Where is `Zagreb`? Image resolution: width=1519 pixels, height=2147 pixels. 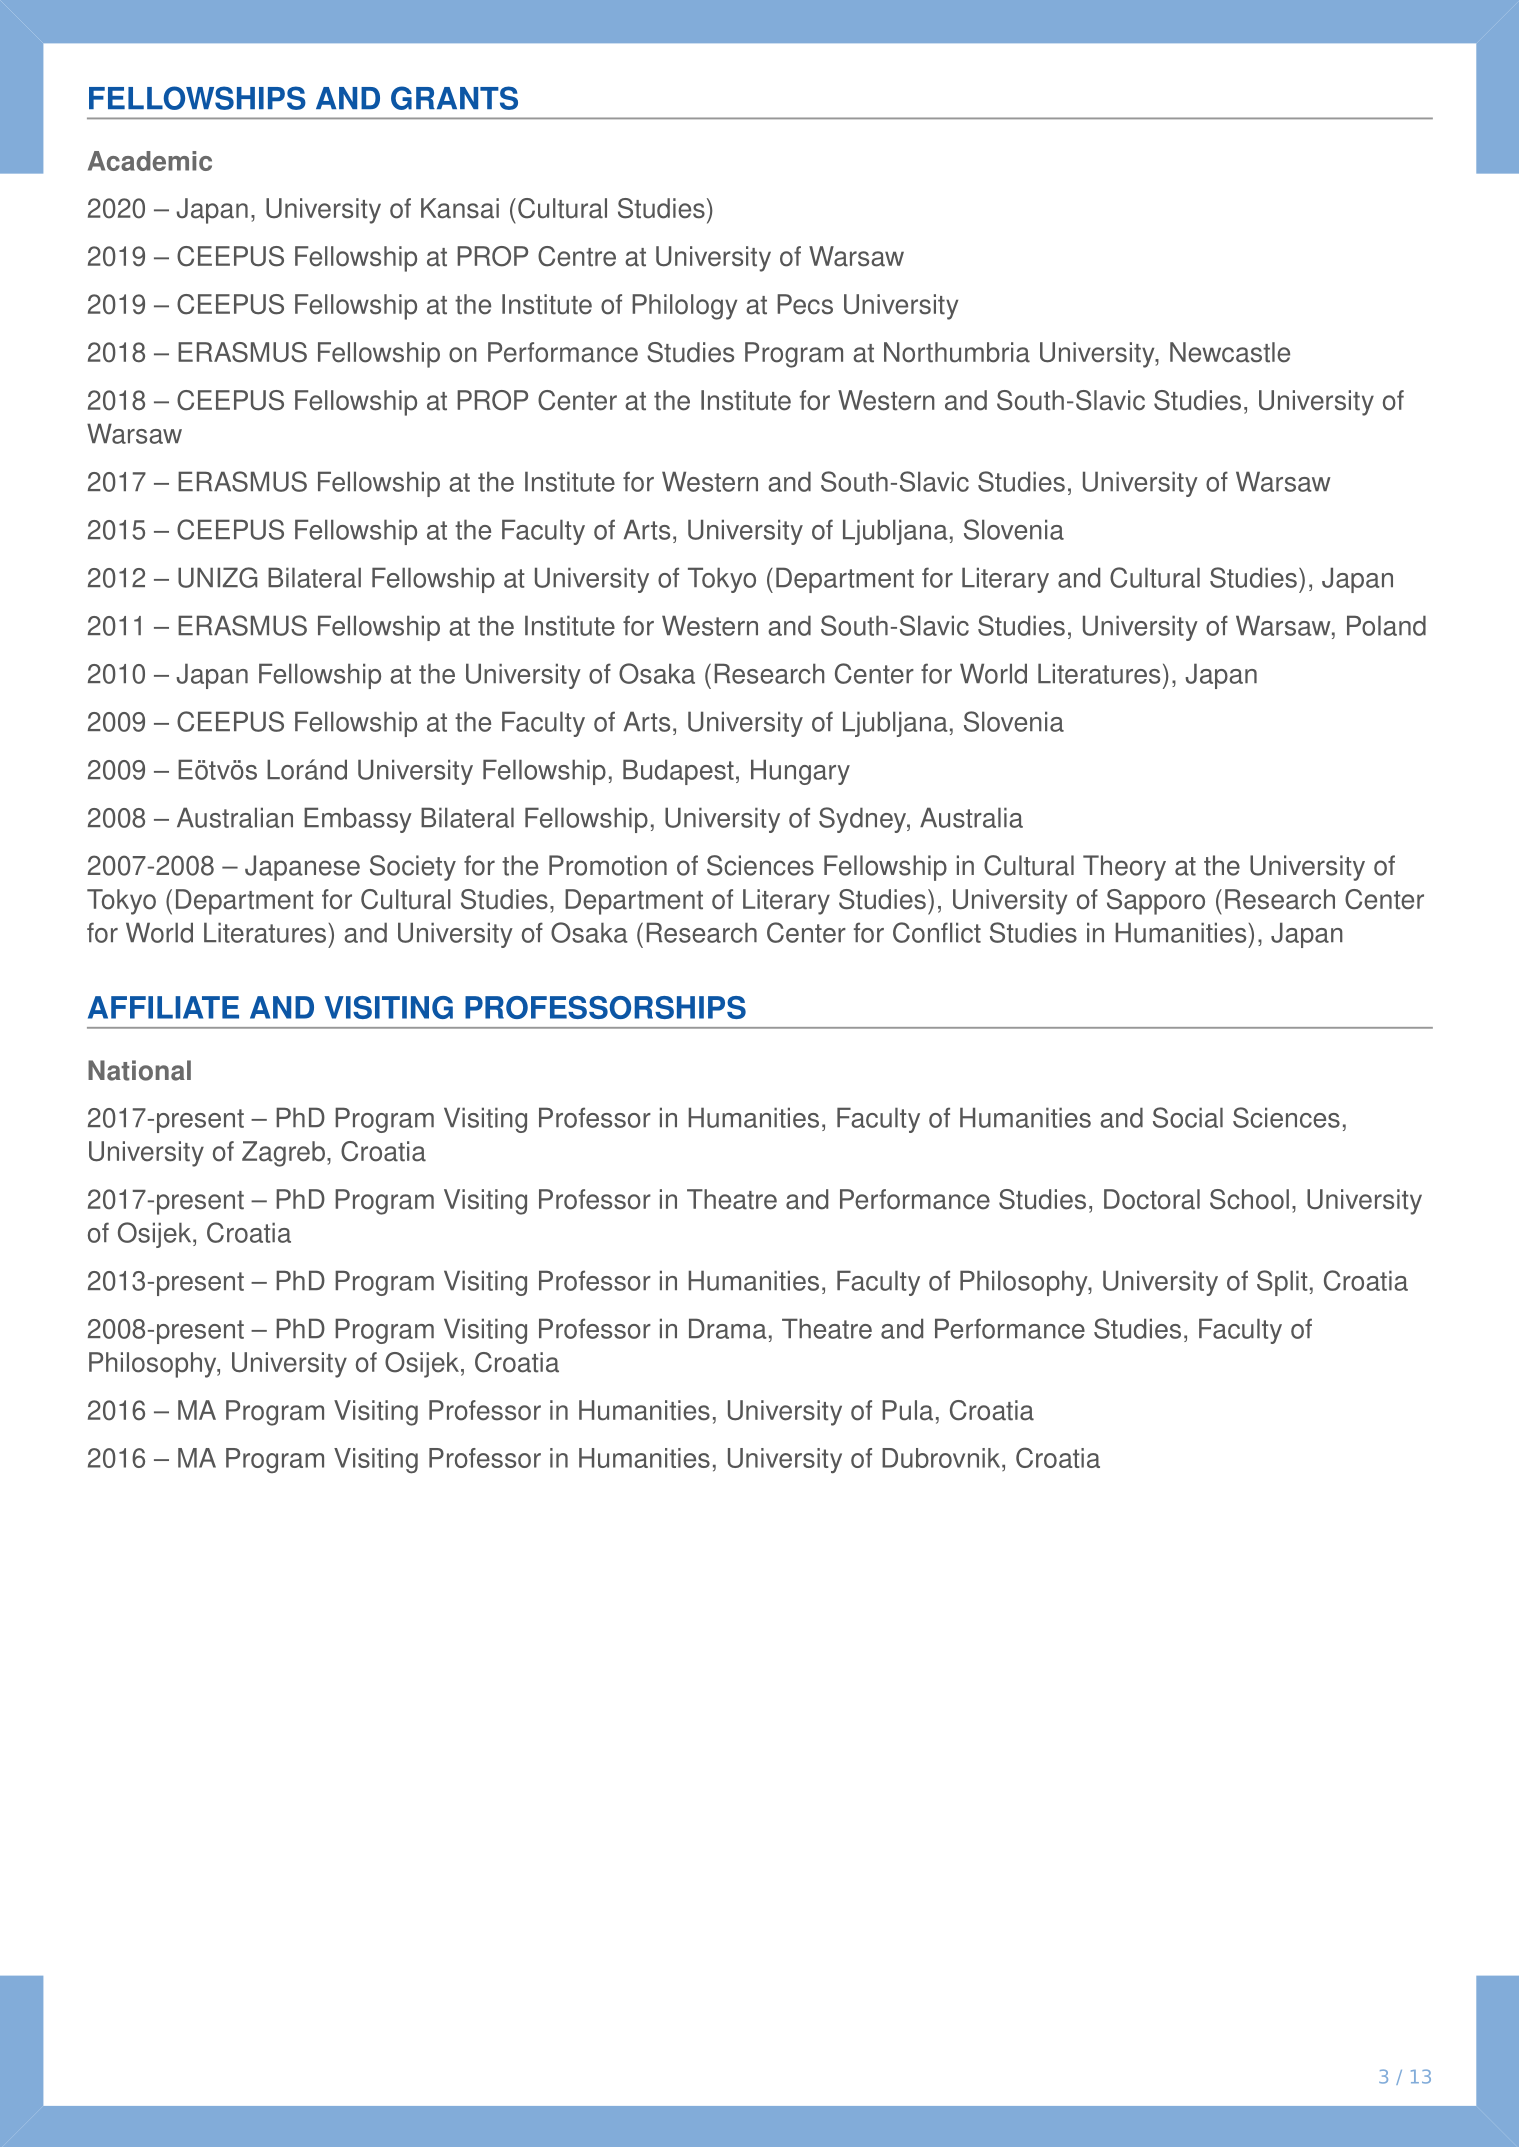
Zagreb is located at coordinates (283, 1154).
